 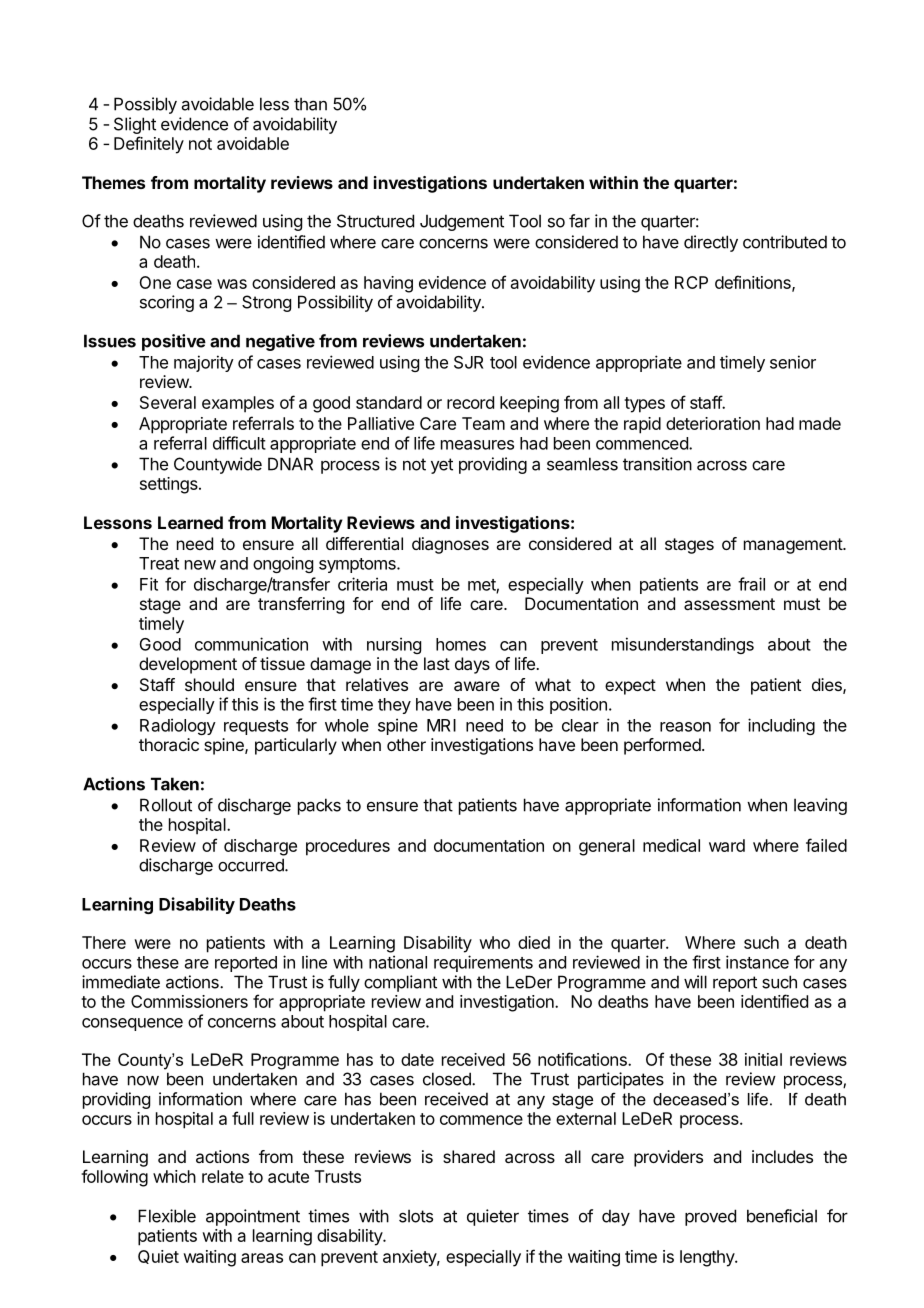 What do you see at coordinates (794, 546) in the document?
I see `management` at bounding box center [794, 546].
